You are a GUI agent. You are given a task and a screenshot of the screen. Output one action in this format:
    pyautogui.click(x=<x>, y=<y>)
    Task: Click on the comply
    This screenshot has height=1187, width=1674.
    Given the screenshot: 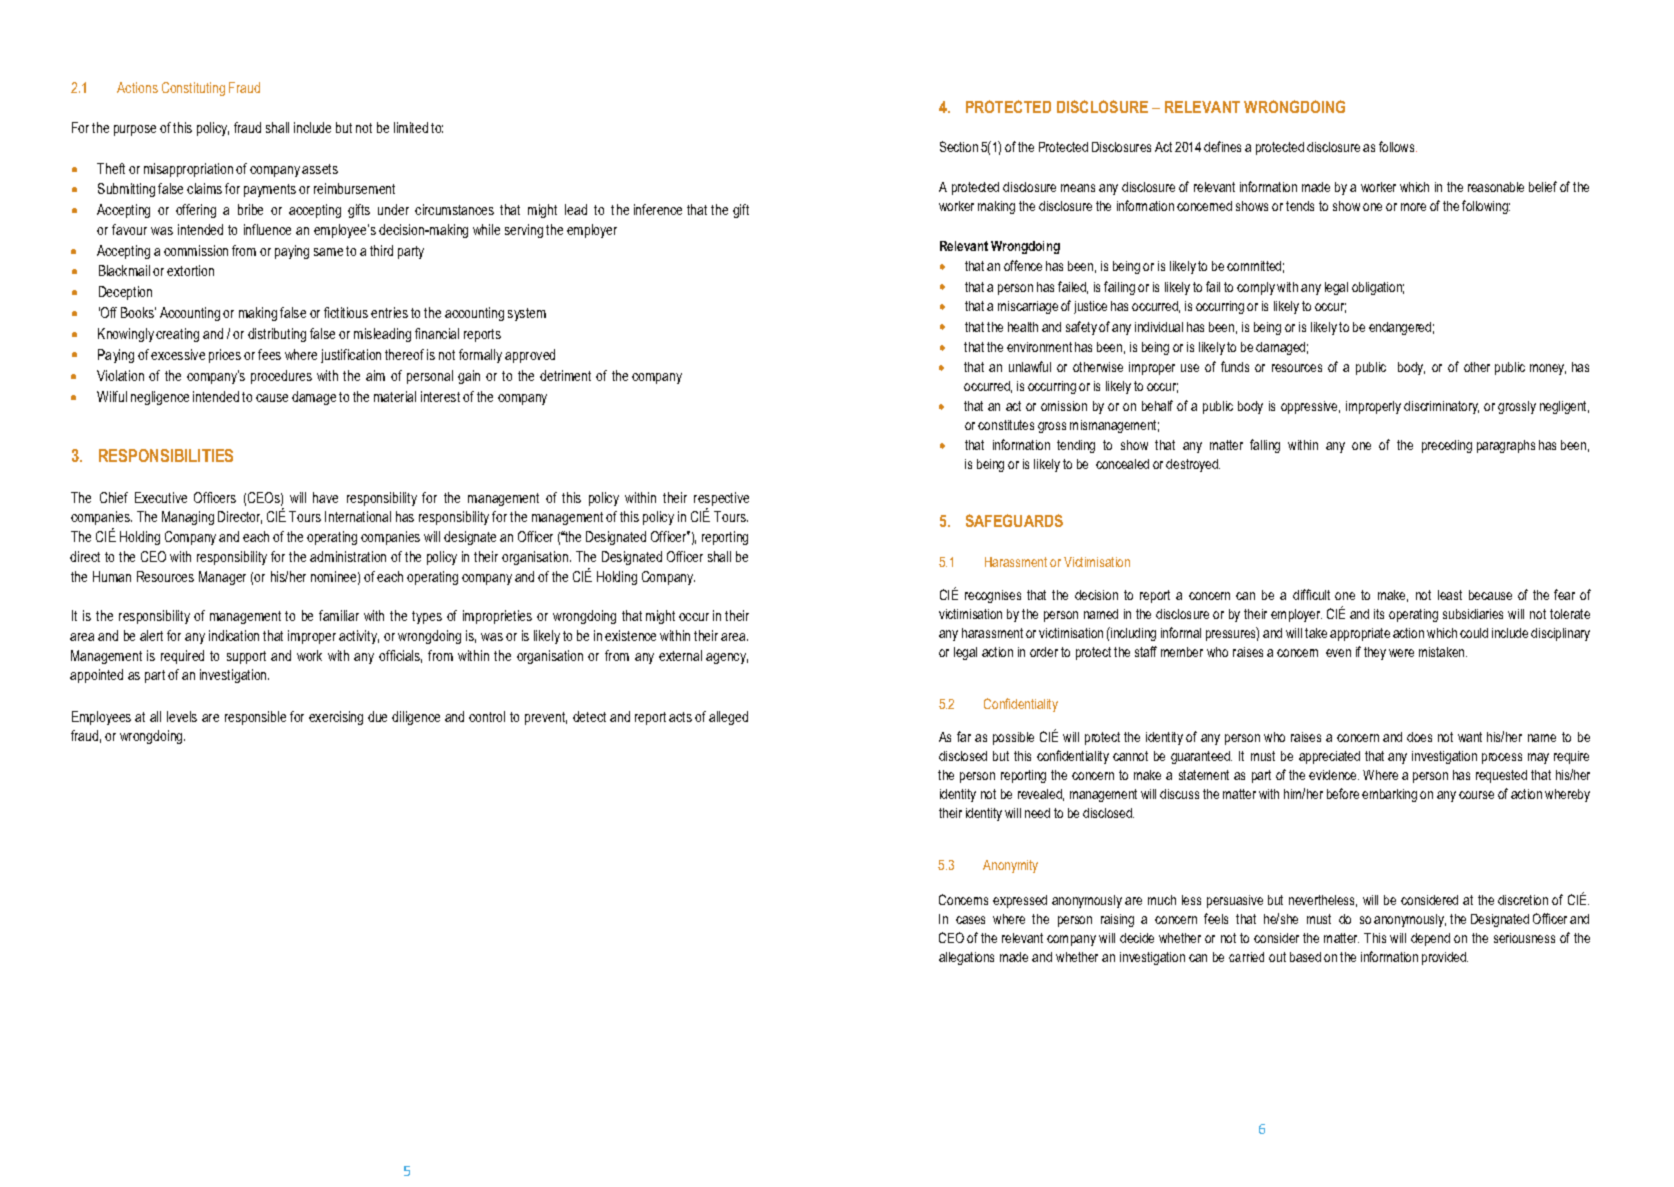 What is the action you would take?
    pyautogui.click(x=1256, y=288)
